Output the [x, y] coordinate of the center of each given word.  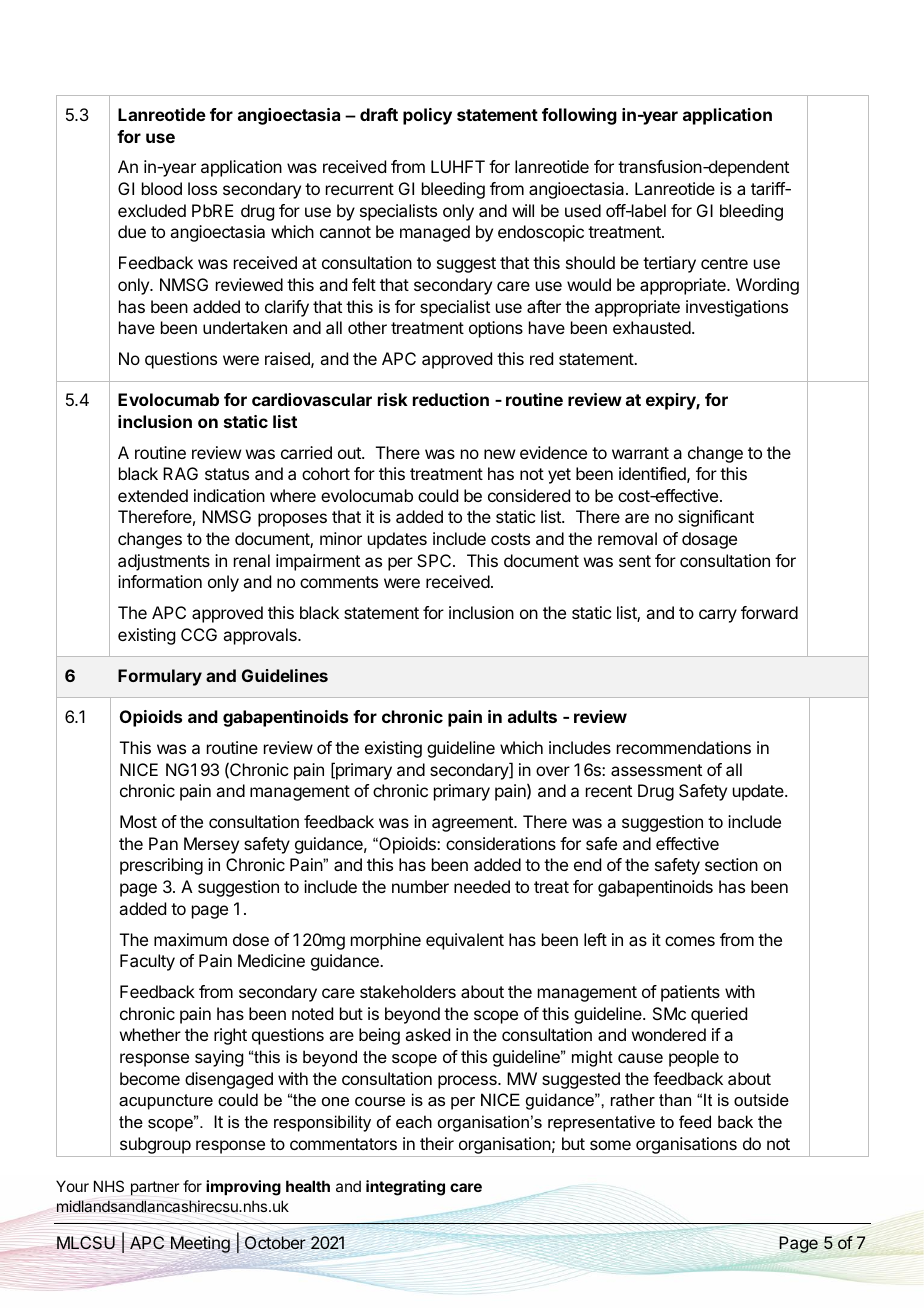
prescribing [161, 866]
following [579, 116]
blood [162, 188]
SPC [435, 560]
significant [716, 518]
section [731, 864]
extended [153, 495]
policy [427, 116]
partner [155, 1188]
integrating [405, 1188]
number [420, 886]
